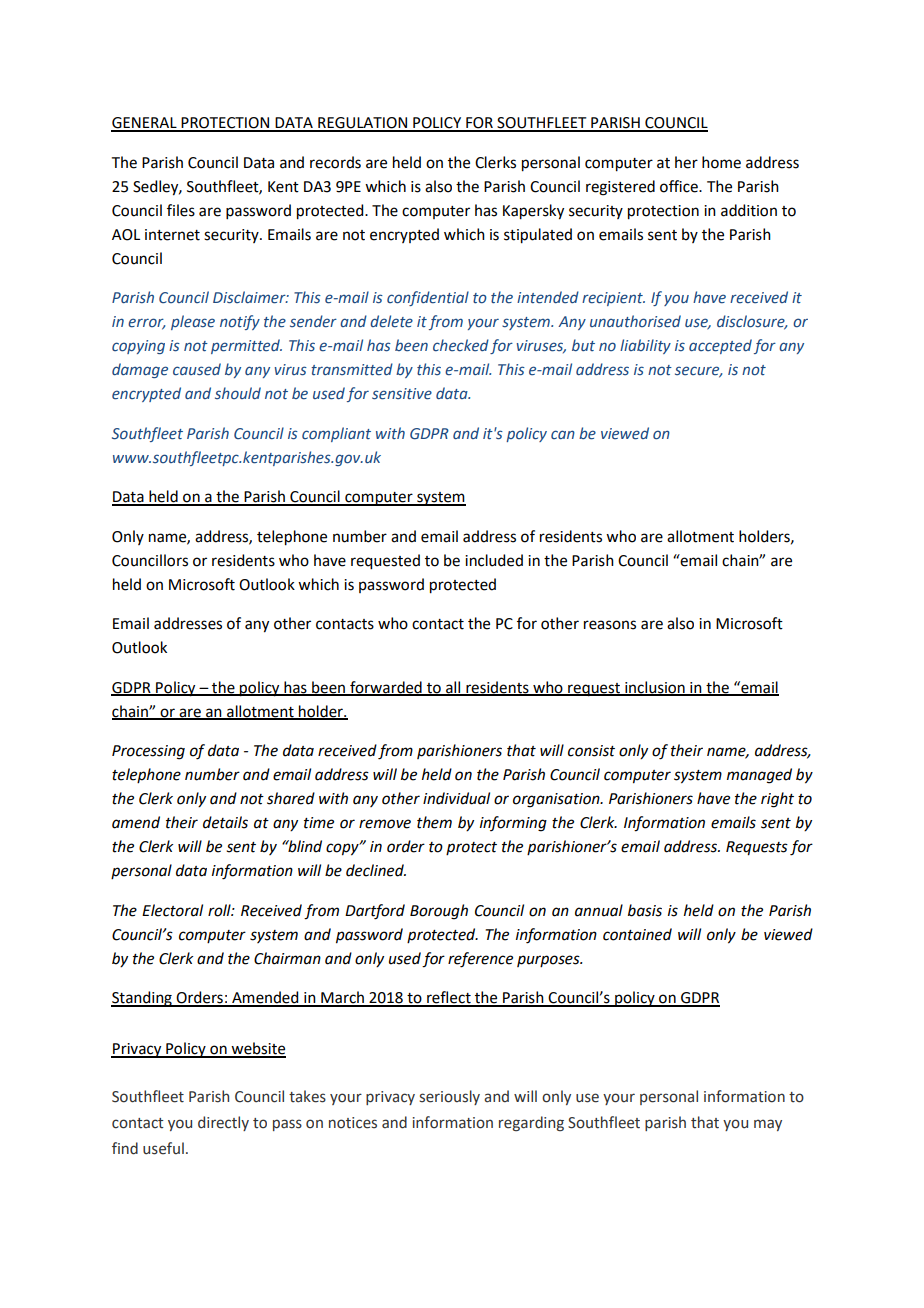 Image resolution: width=924 pixels, height=1308 pixels. I want to click on should, so click(238, 393).
